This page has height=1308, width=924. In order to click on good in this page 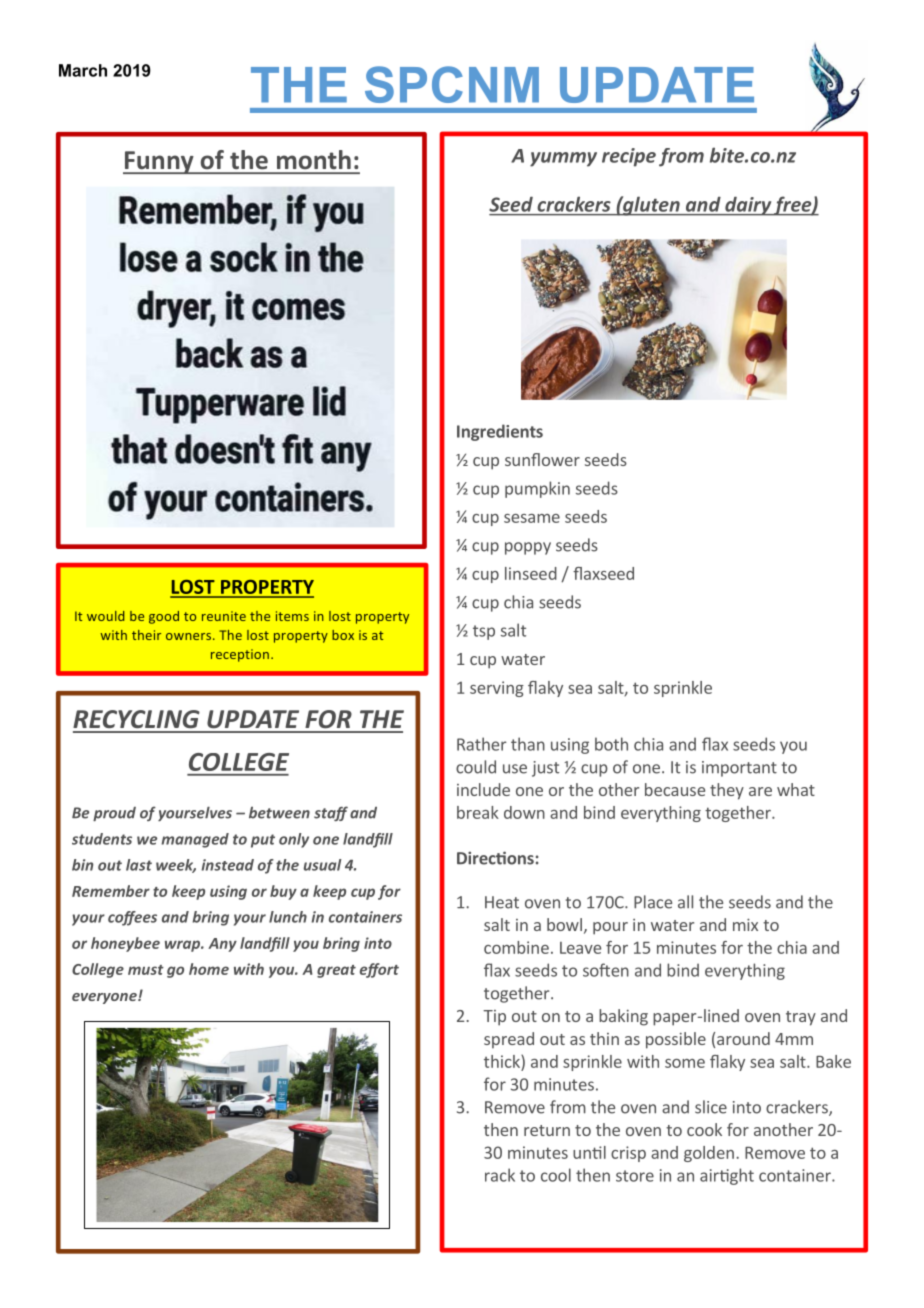, I will do `click(164, 617)`.
